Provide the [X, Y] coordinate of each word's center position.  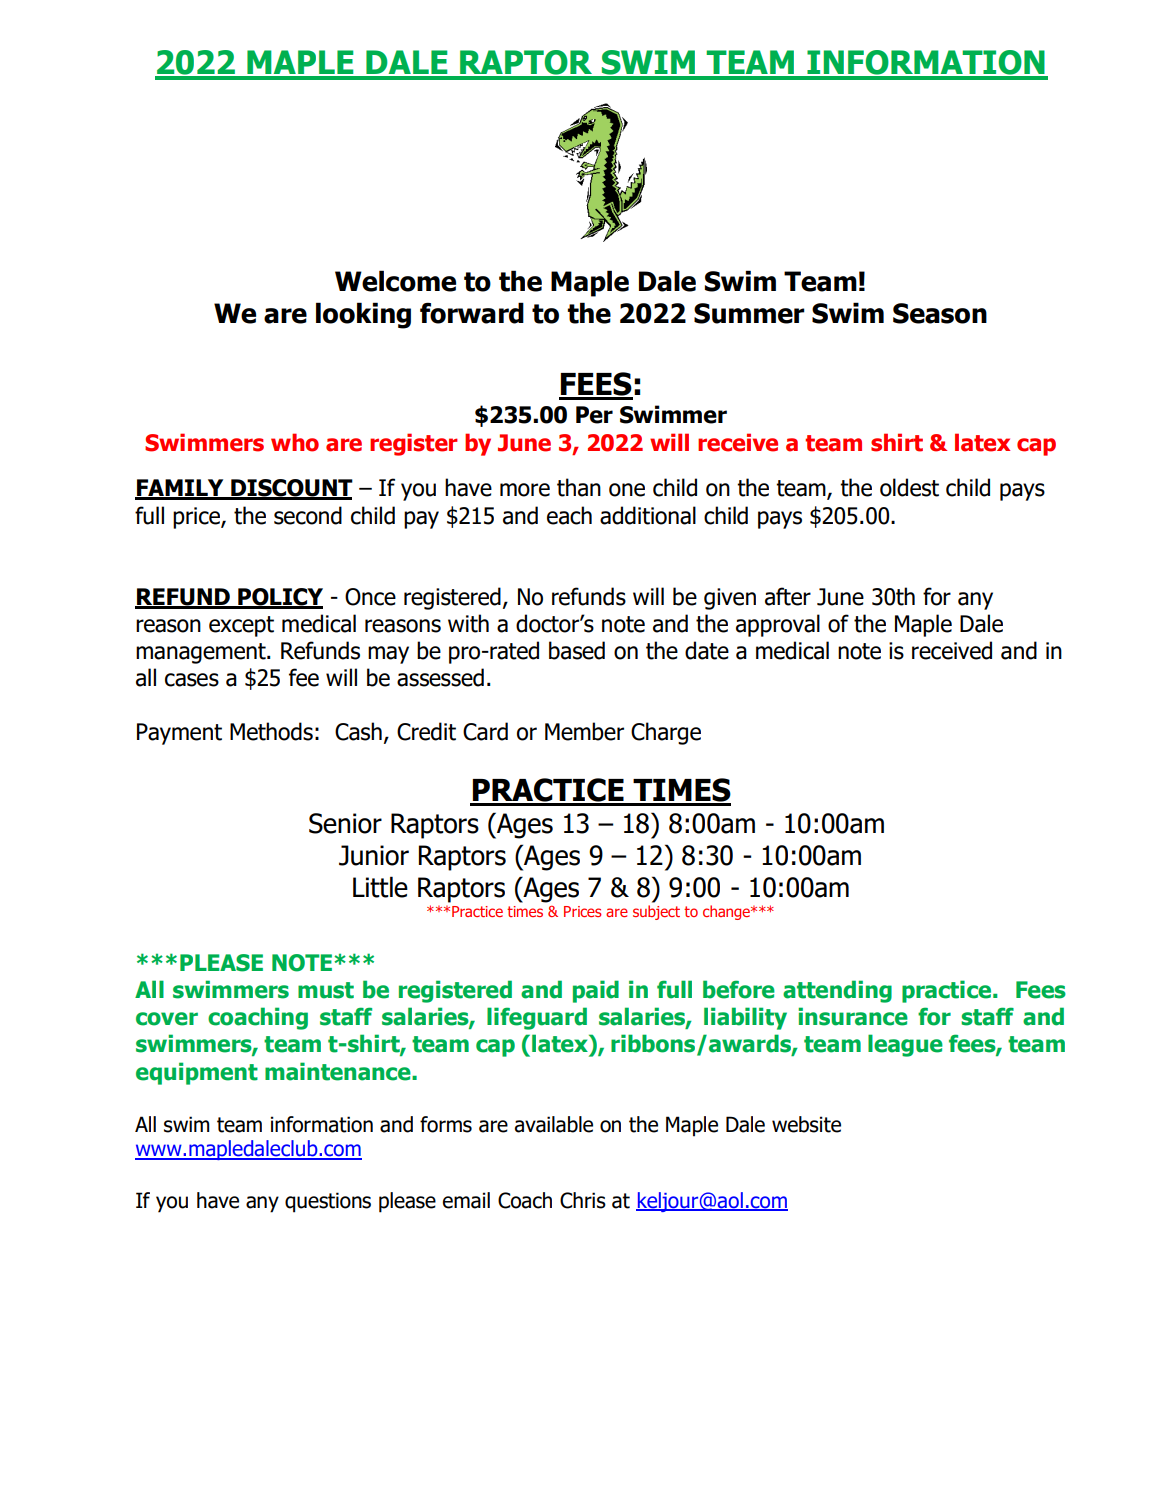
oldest [909, 487]
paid [596, 991]
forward [472, 313]
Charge [666, 733]
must [326, 990]
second [308, 515]
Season [940, 313]
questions [328, 1202]
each [569, 515]
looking [363, 315]
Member [584, 731]
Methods [271, 731]
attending [837, 991]
